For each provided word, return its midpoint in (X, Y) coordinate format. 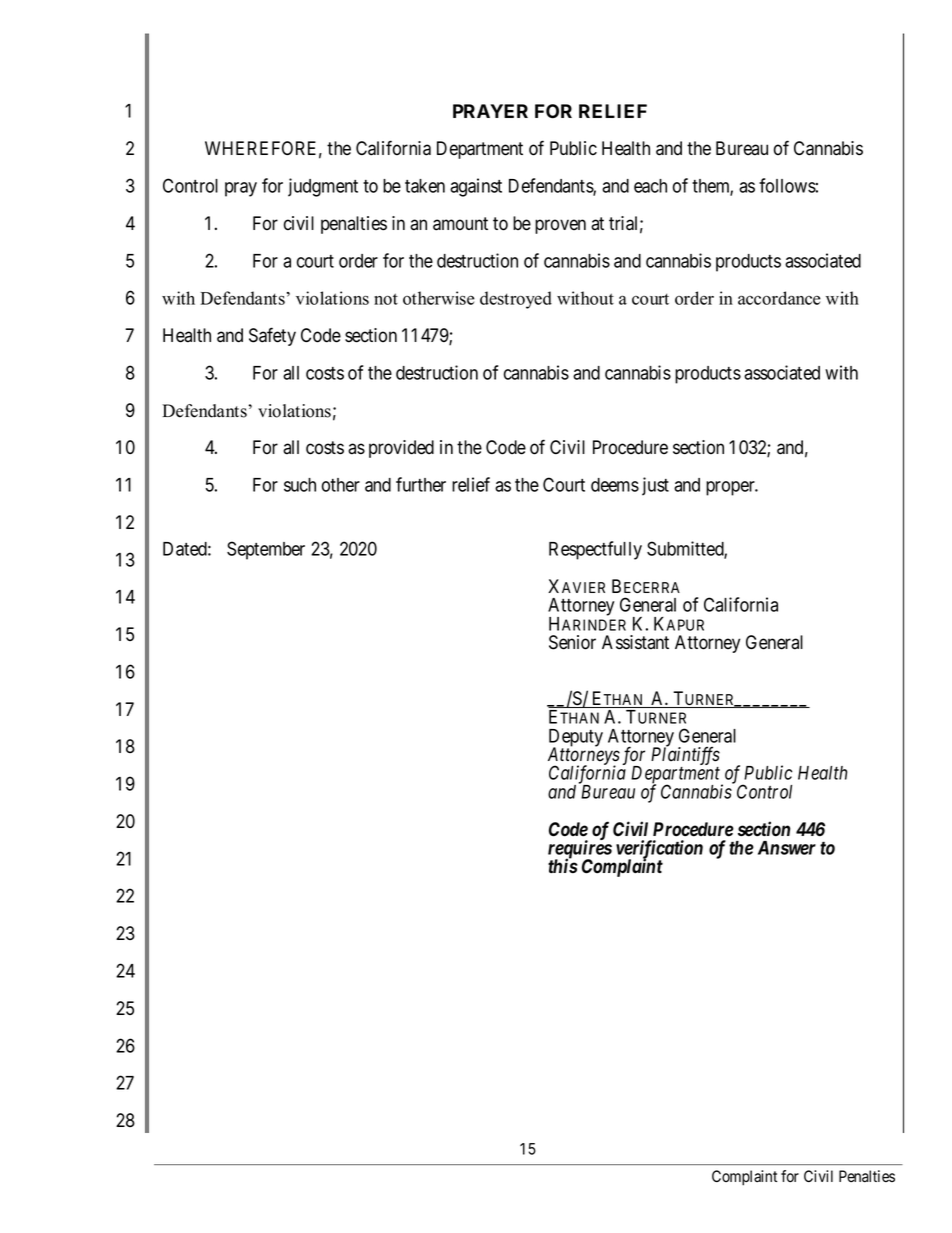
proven (560, 226)
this (563, 865)
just (655, 486)
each (650, 186)
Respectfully (595, 550)
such (300, 485)
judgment (323, 187)
